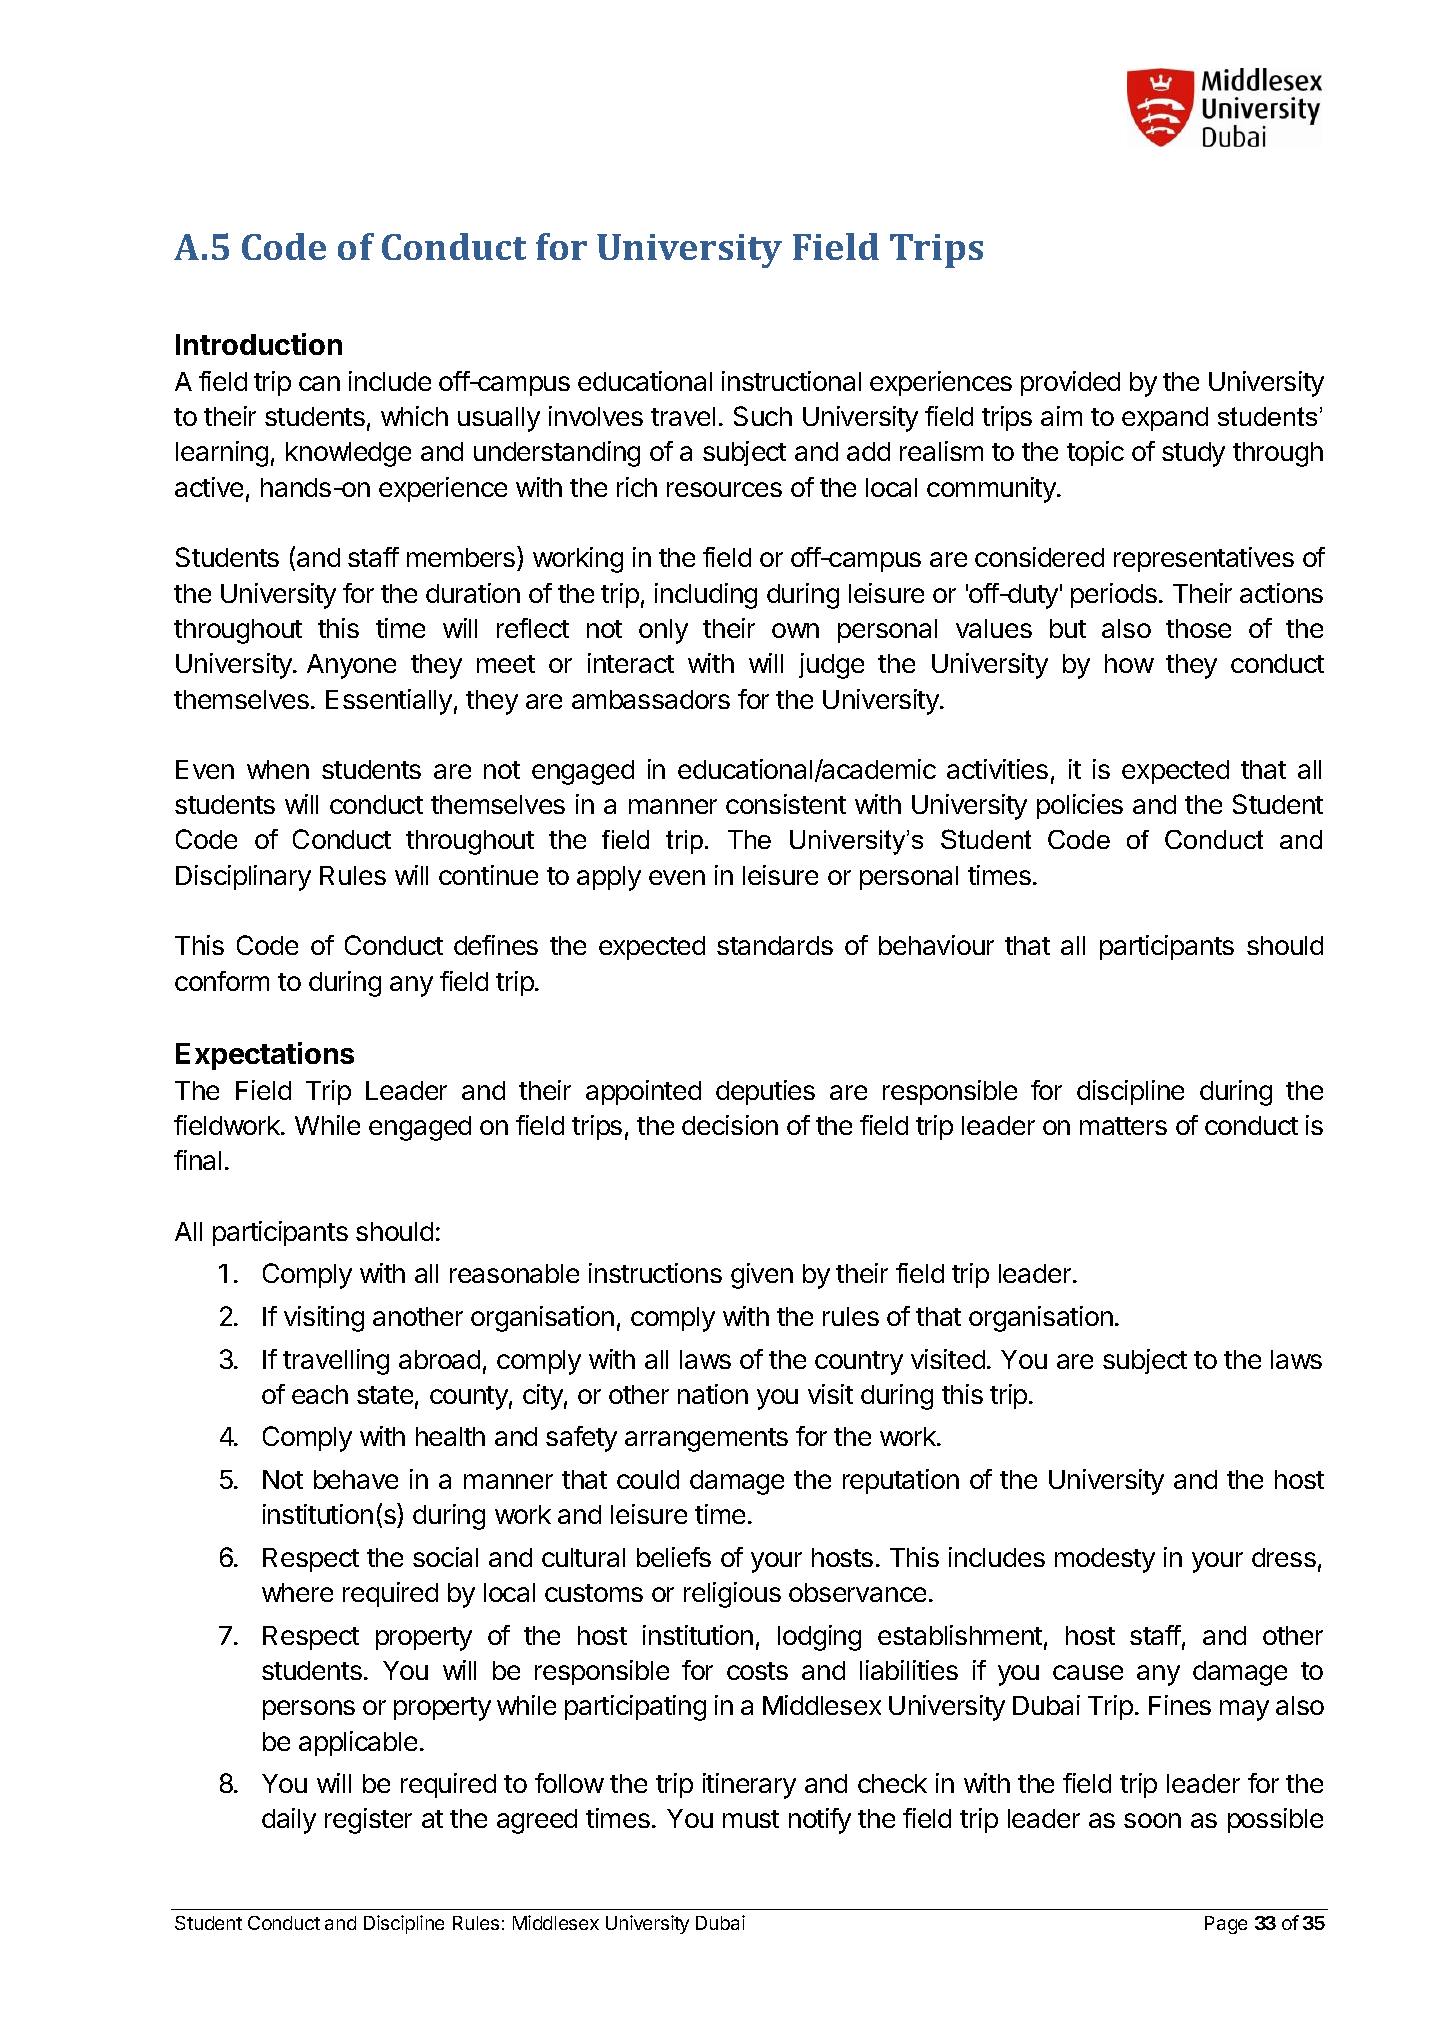 This image has width=1444, height=2042. I want to click on daily, so click(289, 1821).
